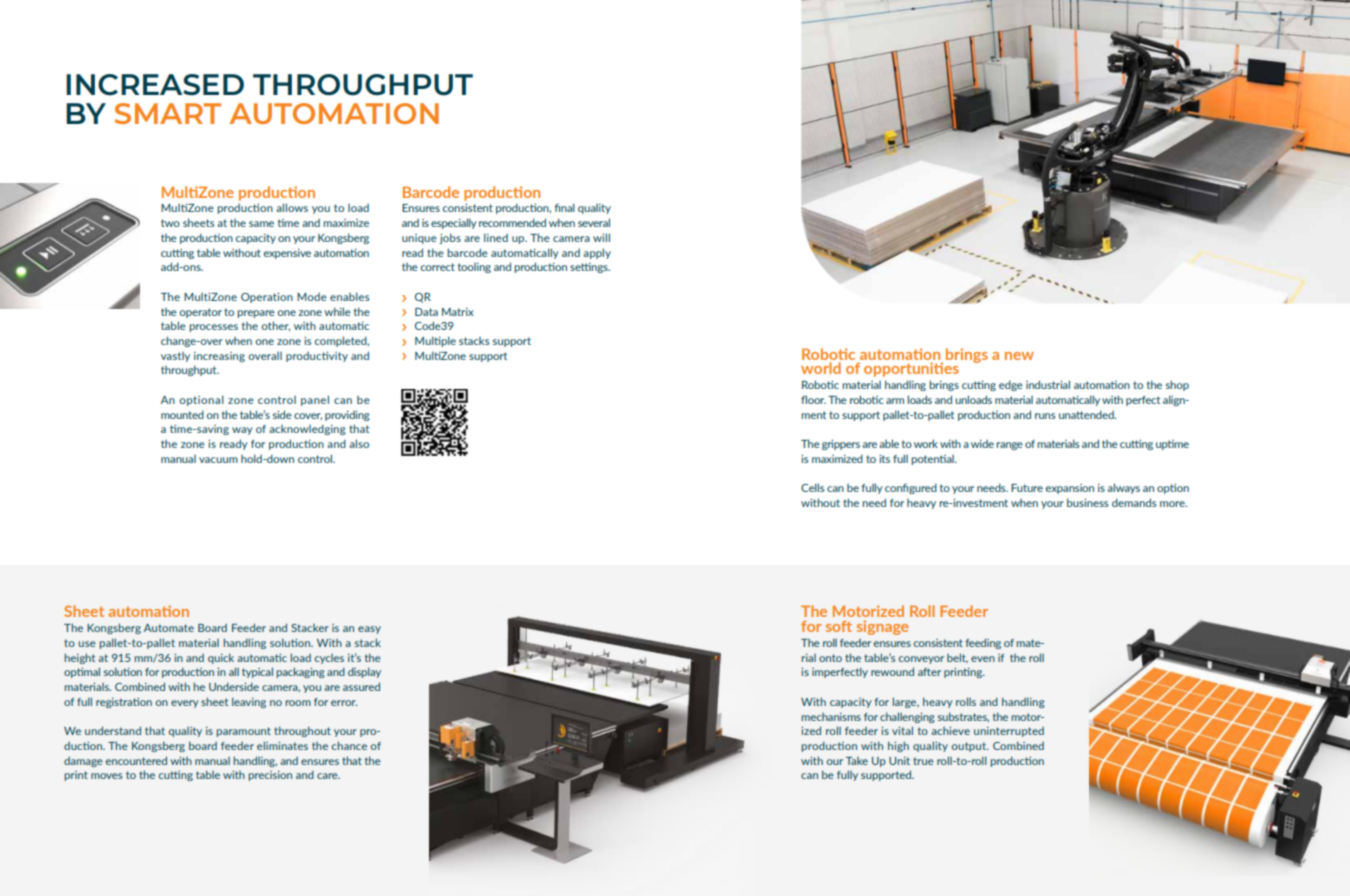  What do you see at coordinates (857, 761) in the page?
I see `Take` at bounding box center [857, 761].
